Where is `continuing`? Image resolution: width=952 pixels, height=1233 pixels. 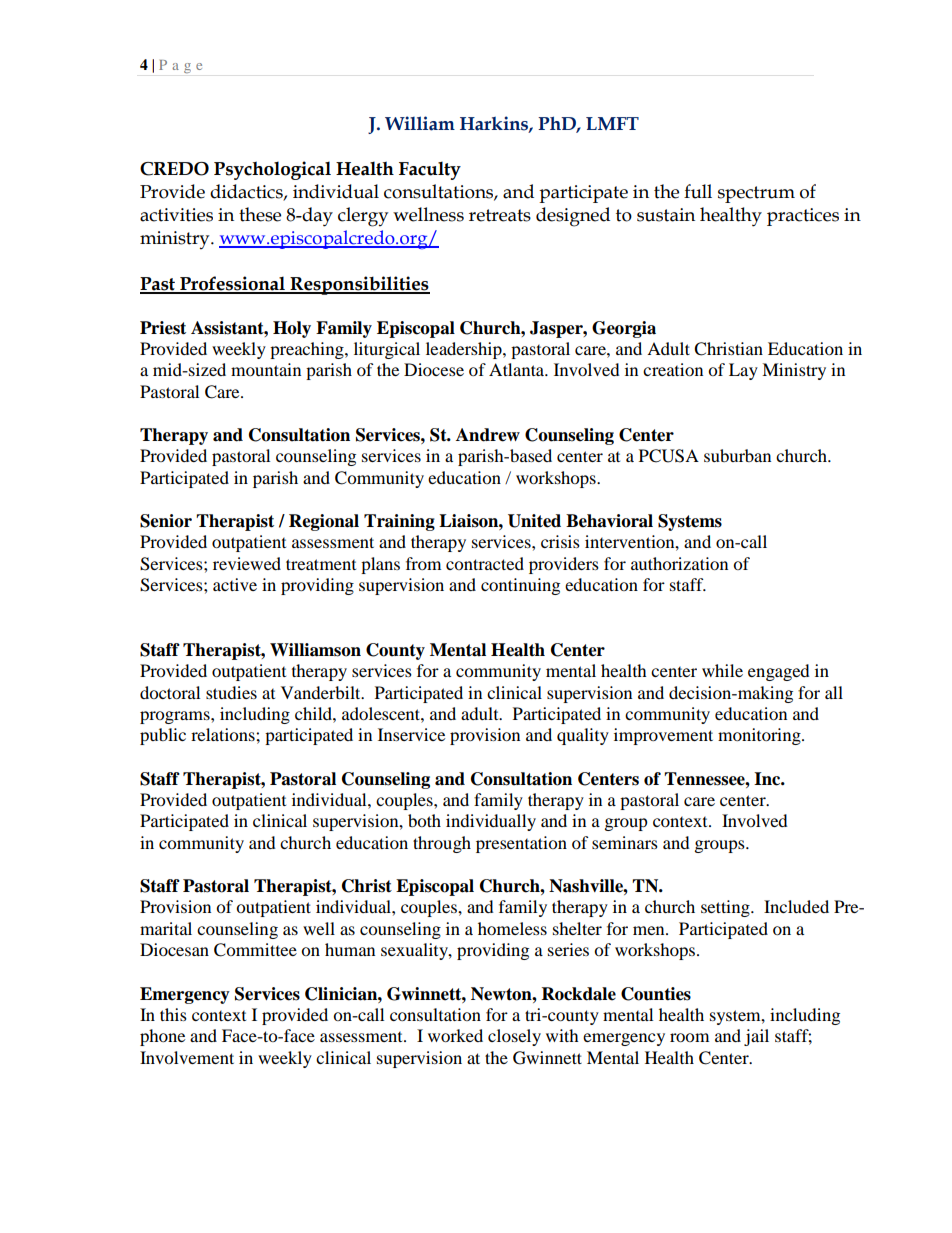 continuing is located at coordinates (520, 586).
